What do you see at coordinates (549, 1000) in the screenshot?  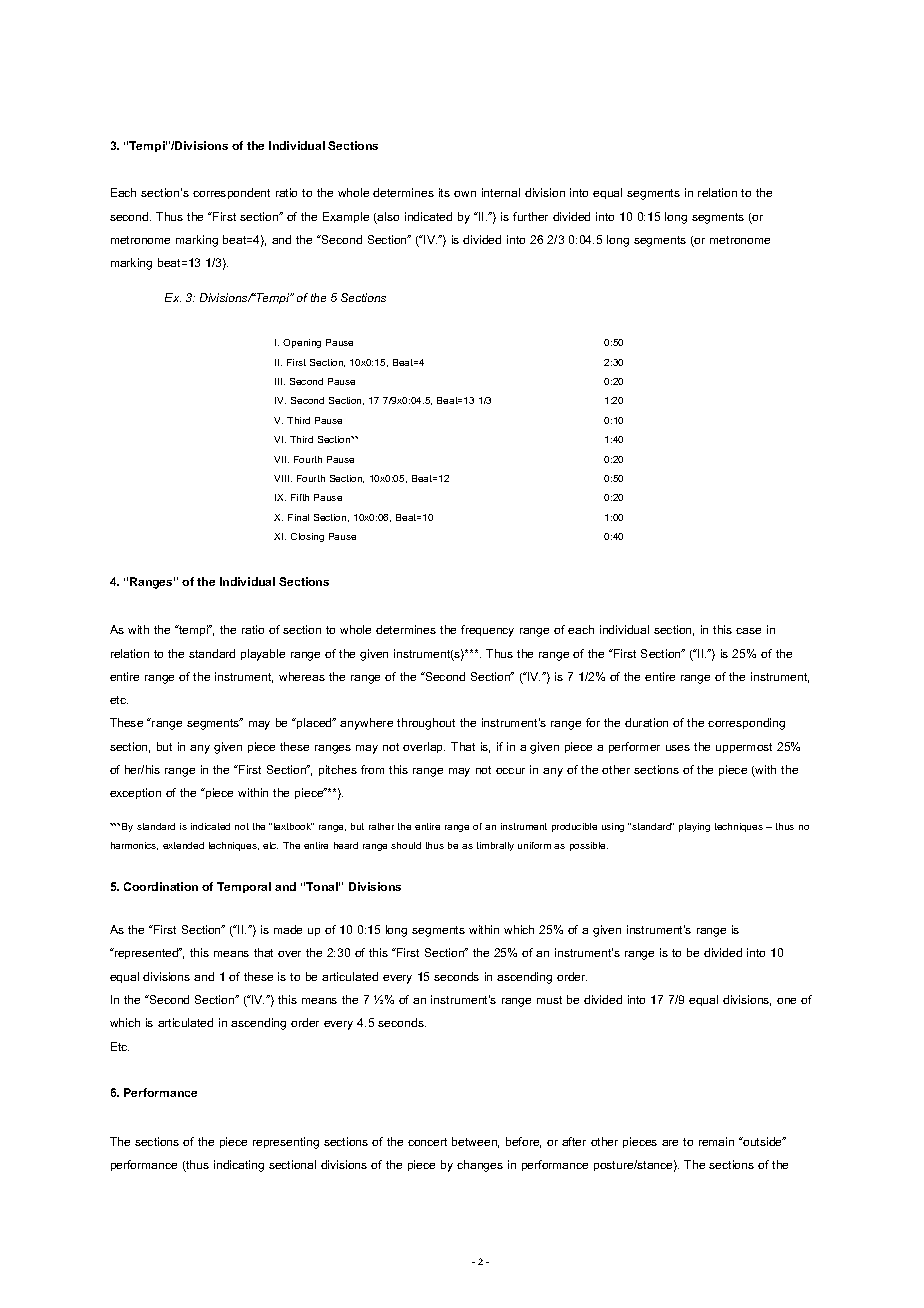 I see `must` at bounding box center [549, 1000].
